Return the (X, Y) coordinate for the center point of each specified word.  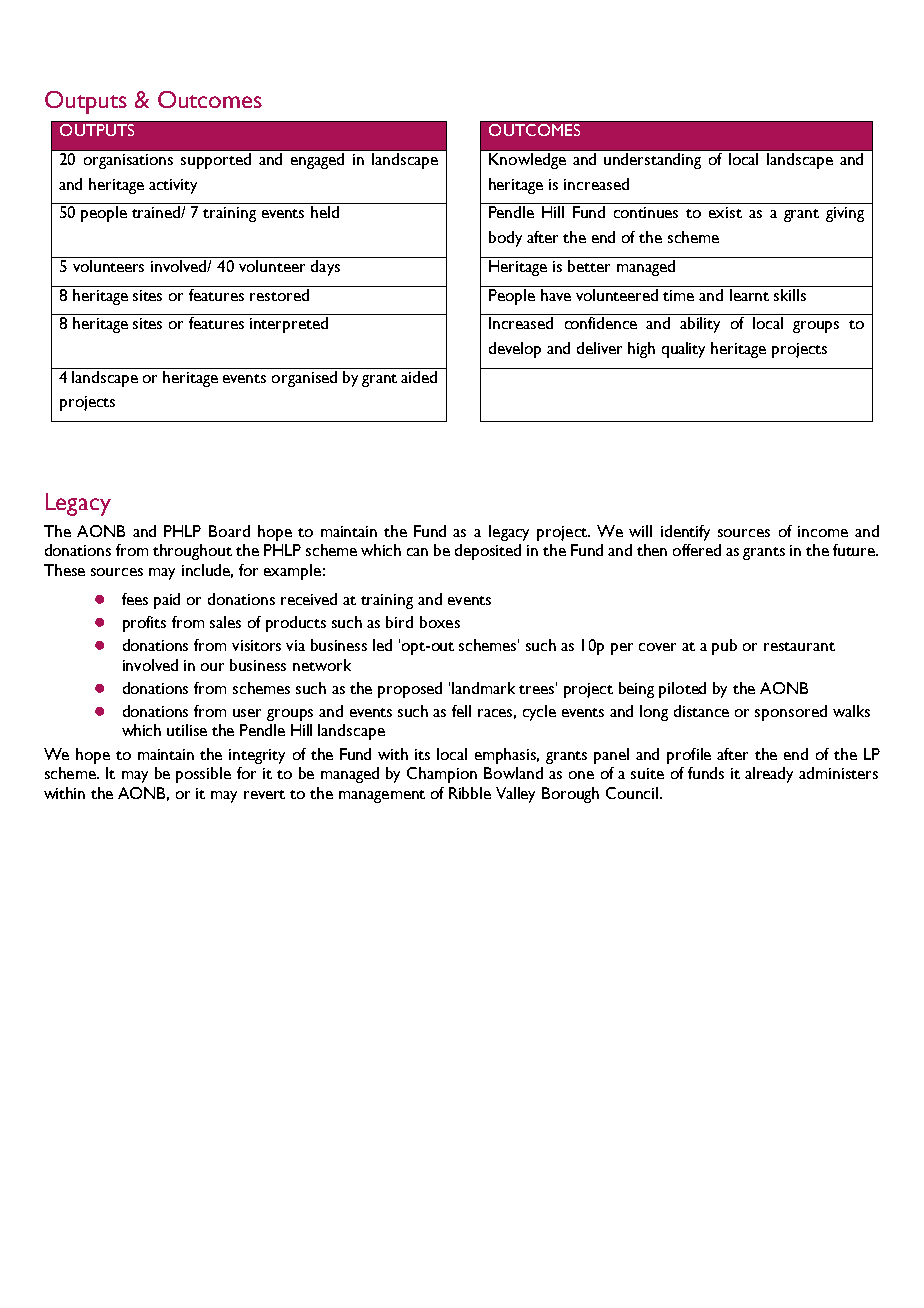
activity (173, 186)
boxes (440, 622)
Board (229, 531)
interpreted (289, 325)
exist (725, 212)
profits (144, 624)
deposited (488, 552)
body (505, 239)
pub (724, 647)
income (823, 531)
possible (203, 775)
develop (515, 350)
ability (700, 325)
